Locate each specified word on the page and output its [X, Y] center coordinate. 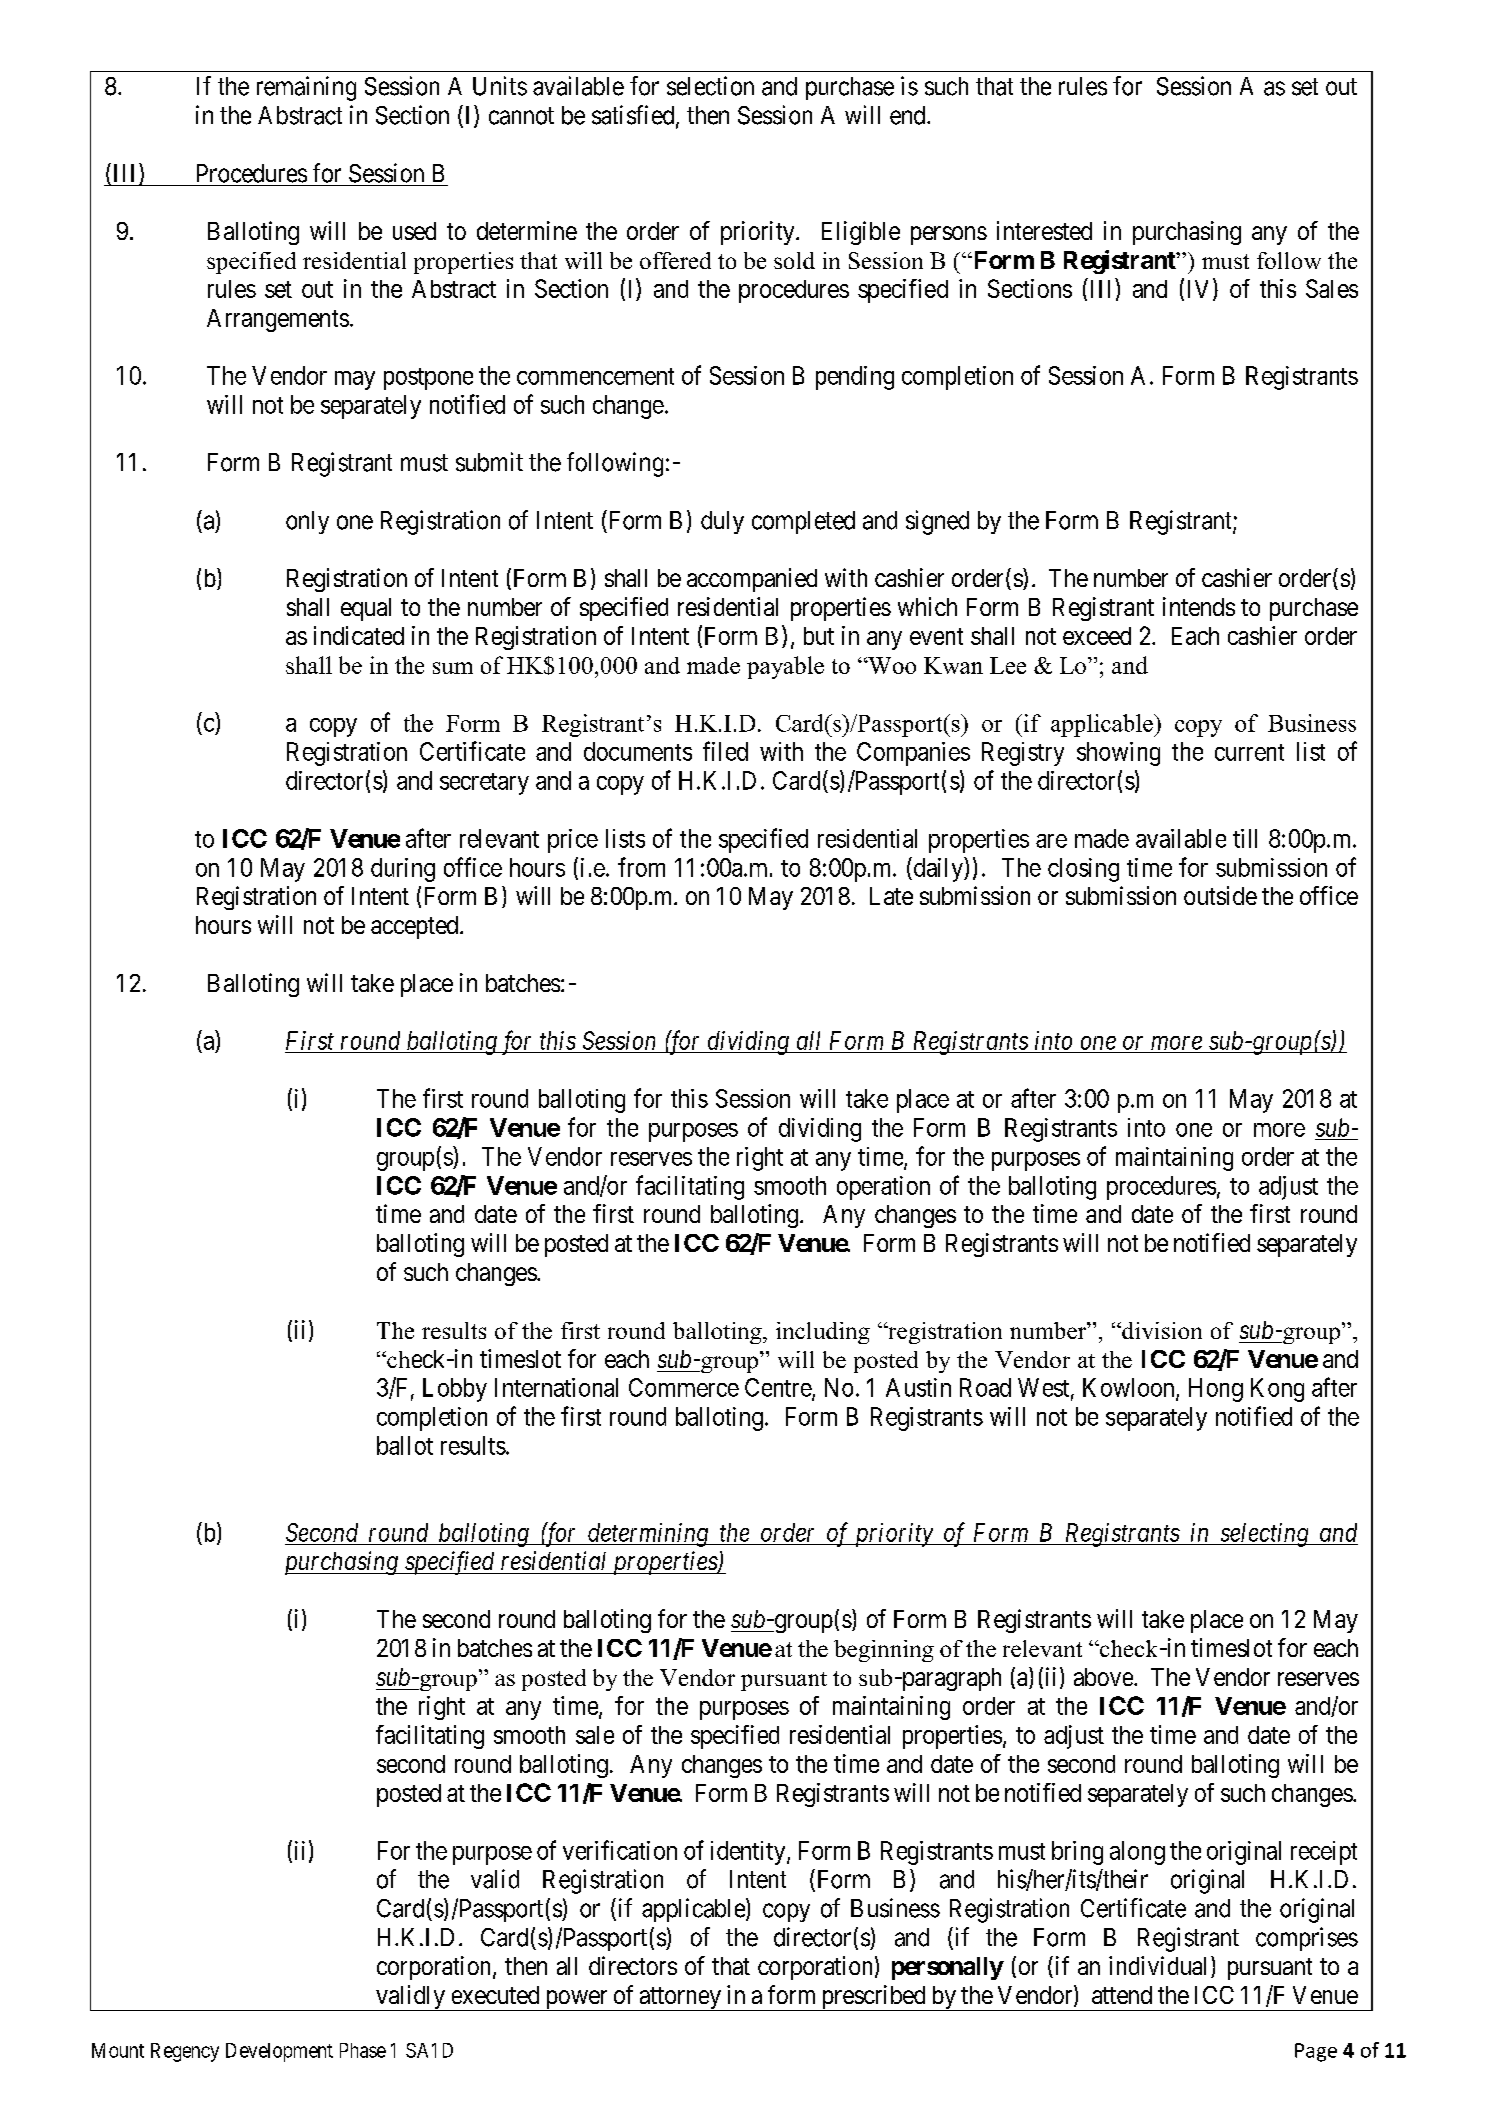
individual [1160, 1967]
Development [279, 2052]
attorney [680, 1999]
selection [710, 86]
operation [883, 1188]
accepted [416, 927]
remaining [306, 88]
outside [1220, 895]
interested [1044, 230]
